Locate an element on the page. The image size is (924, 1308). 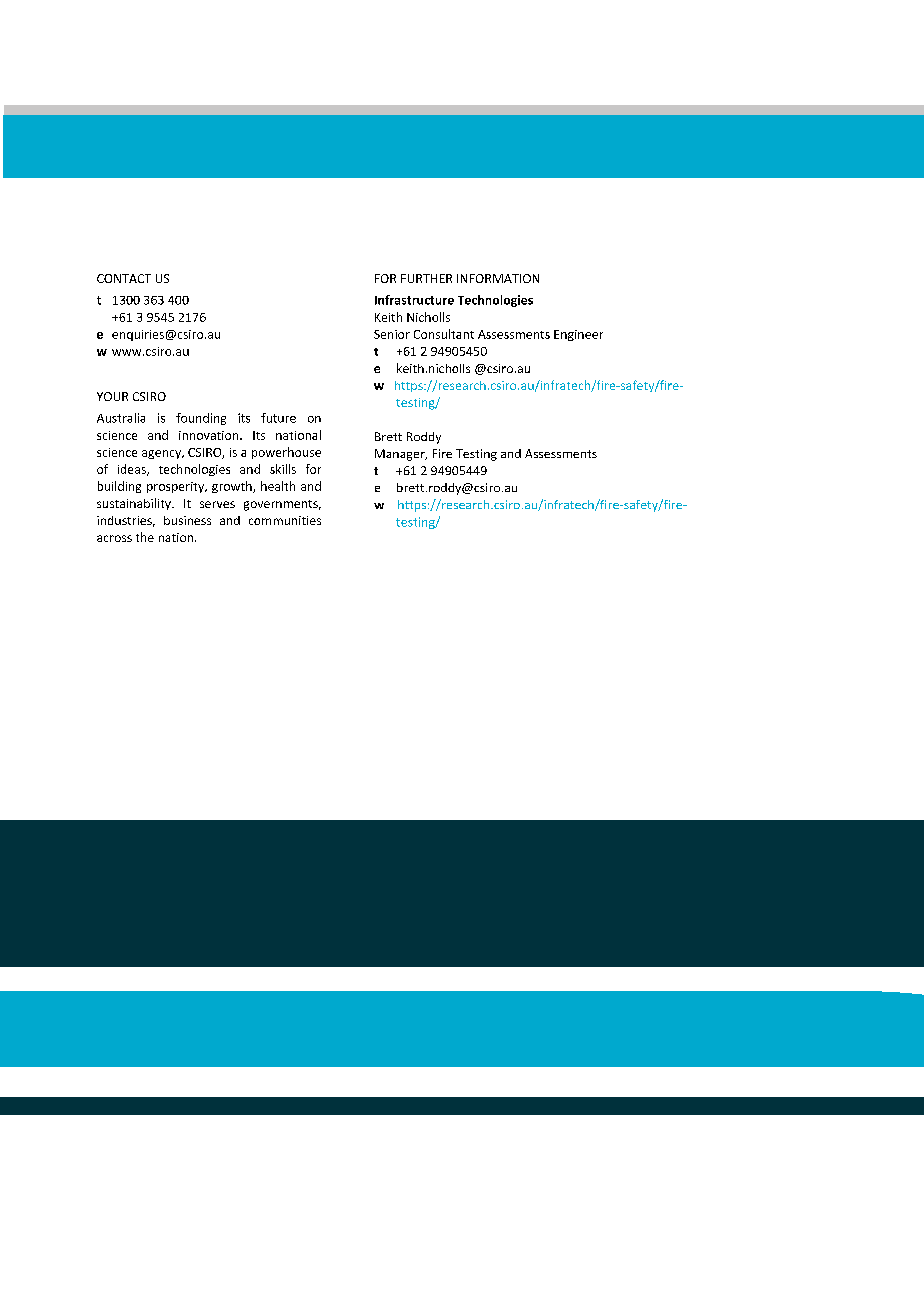
CONTACT is located at coordinates (124, 278).
